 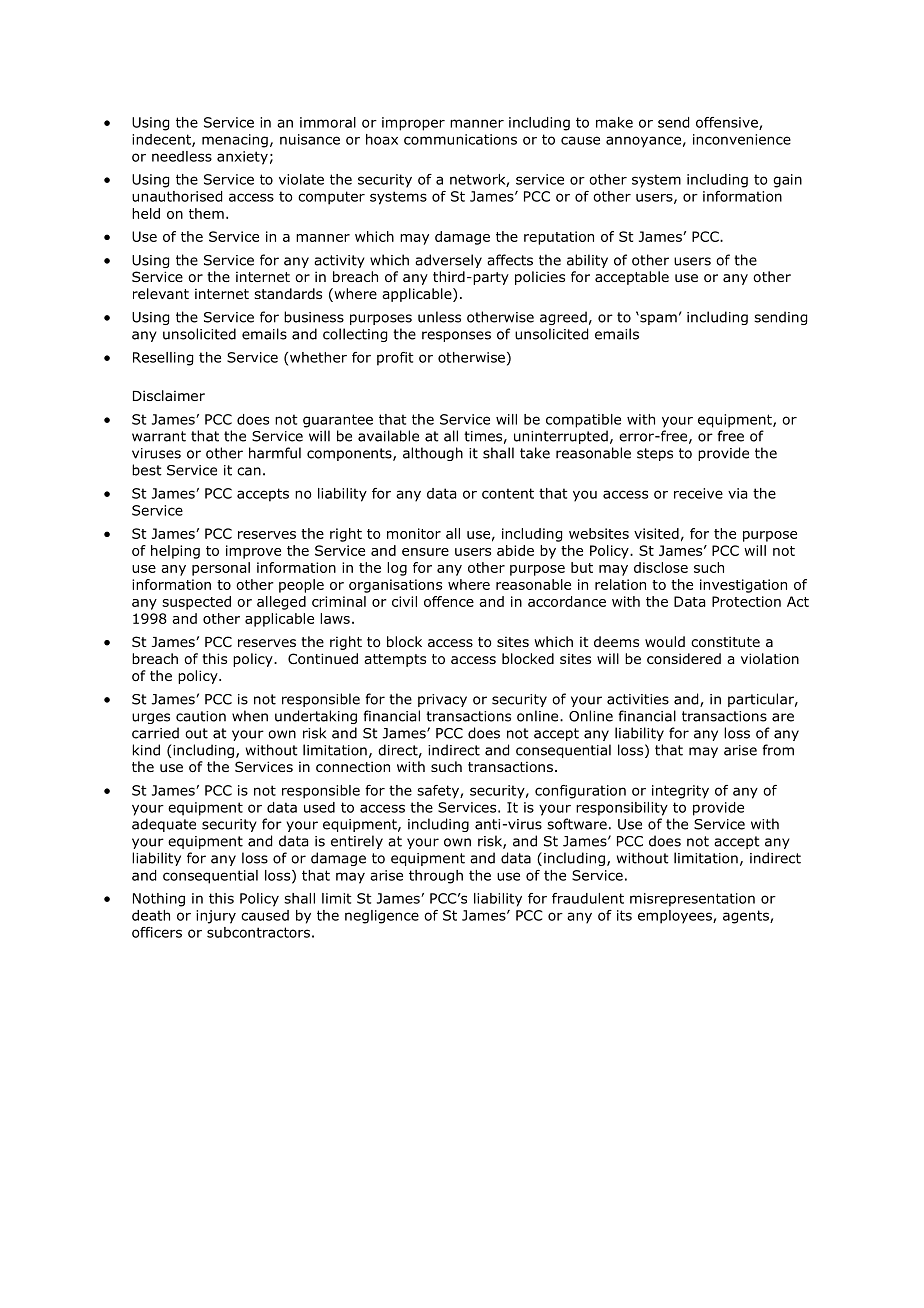 What do you see at coordinates (460, 139) in the screenshot?
I see `communications` at bounding box center [460, 139].
